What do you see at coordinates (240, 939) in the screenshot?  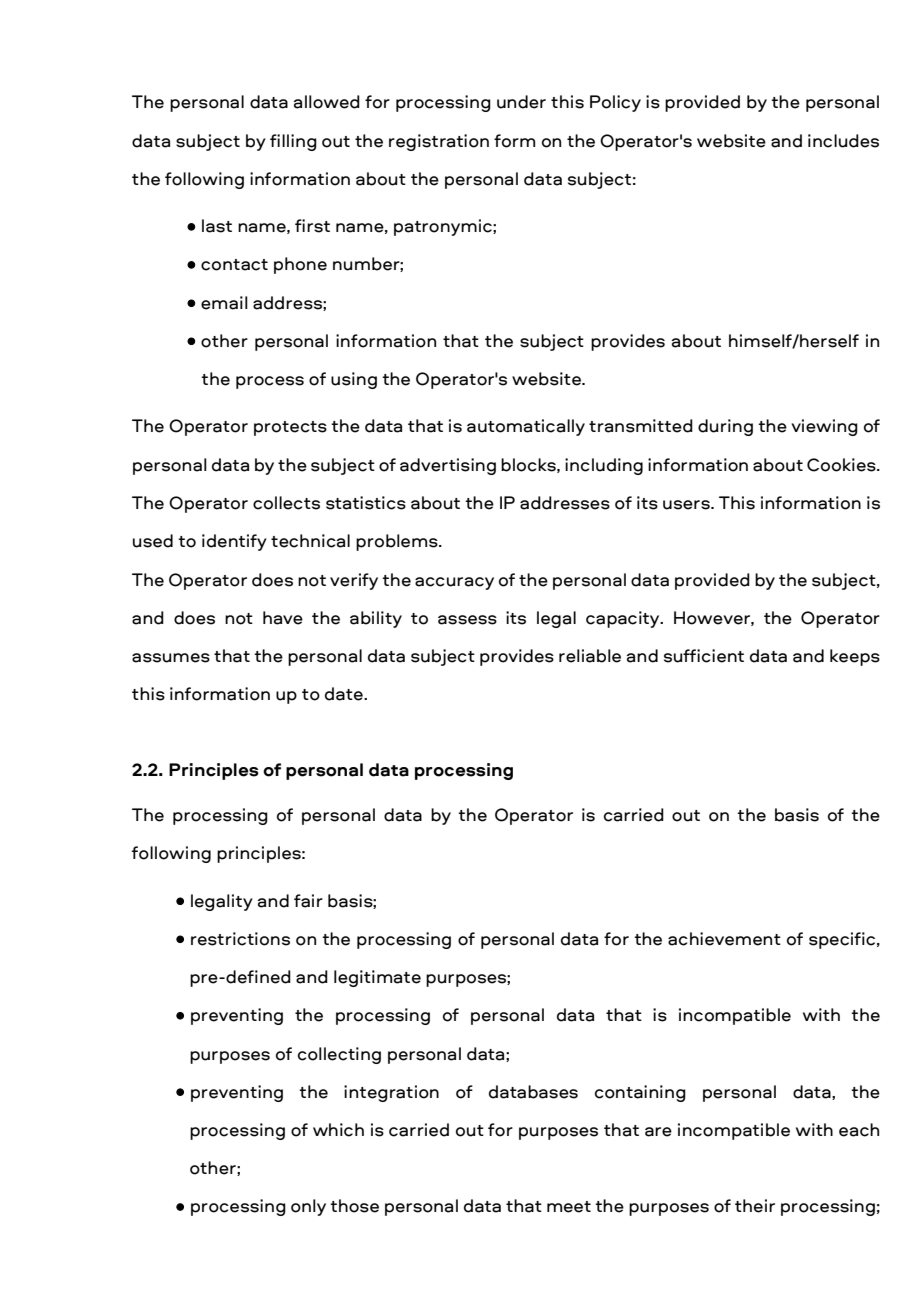 I see `restrictions` at bounding box center [240, 939].
